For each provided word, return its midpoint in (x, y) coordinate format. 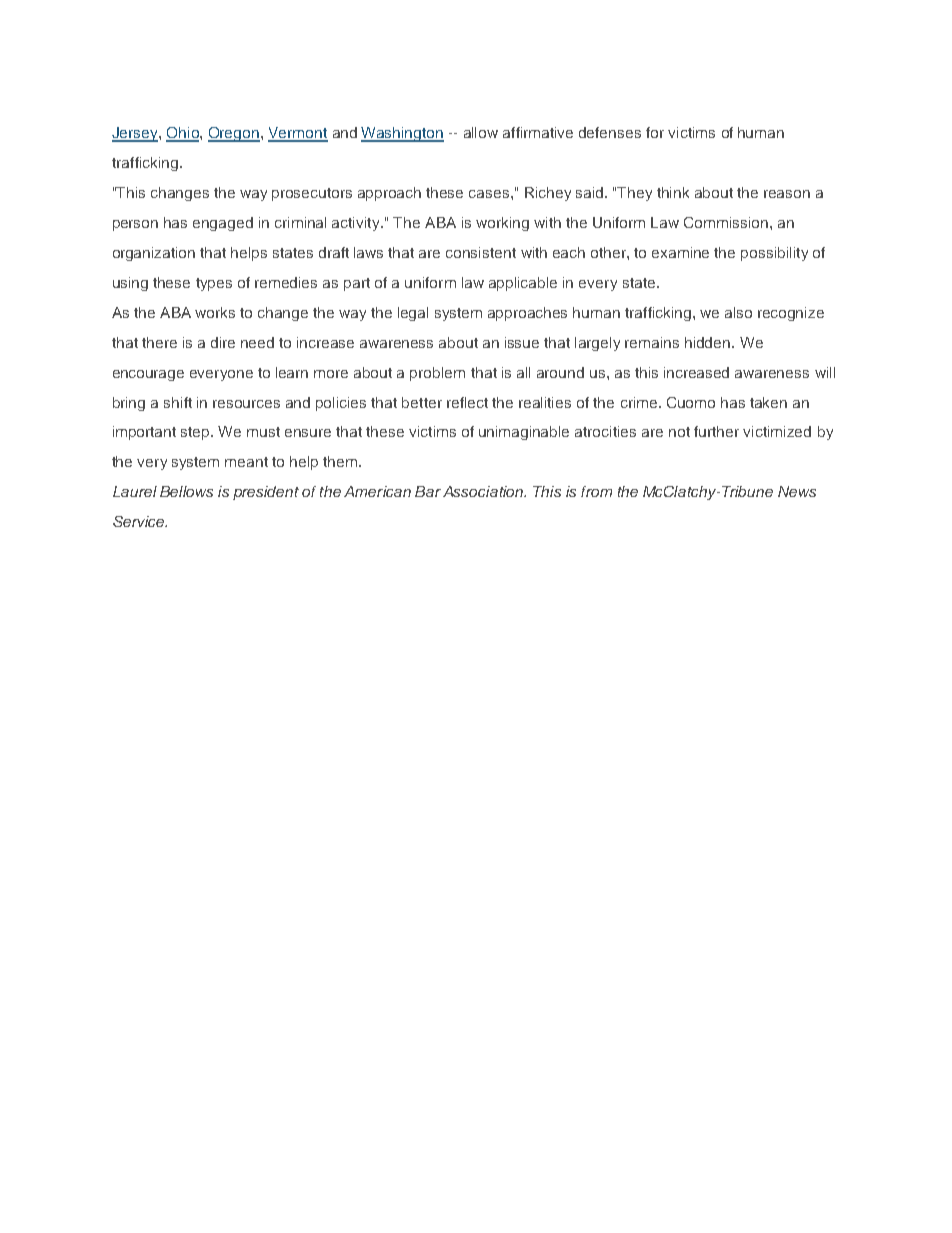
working (502, 224)
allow (481, 132)
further (716, 431)
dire (223, 342)
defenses (610, 132)
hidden (709, 342)
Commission (727, 222)
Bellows (186, 491)
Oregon (234, 134)
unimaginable (524, 433)
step (196, 433)
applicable (523, 284)
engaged (223, 224)
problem (437, 374)
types (214, 284)
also (738, 312)
